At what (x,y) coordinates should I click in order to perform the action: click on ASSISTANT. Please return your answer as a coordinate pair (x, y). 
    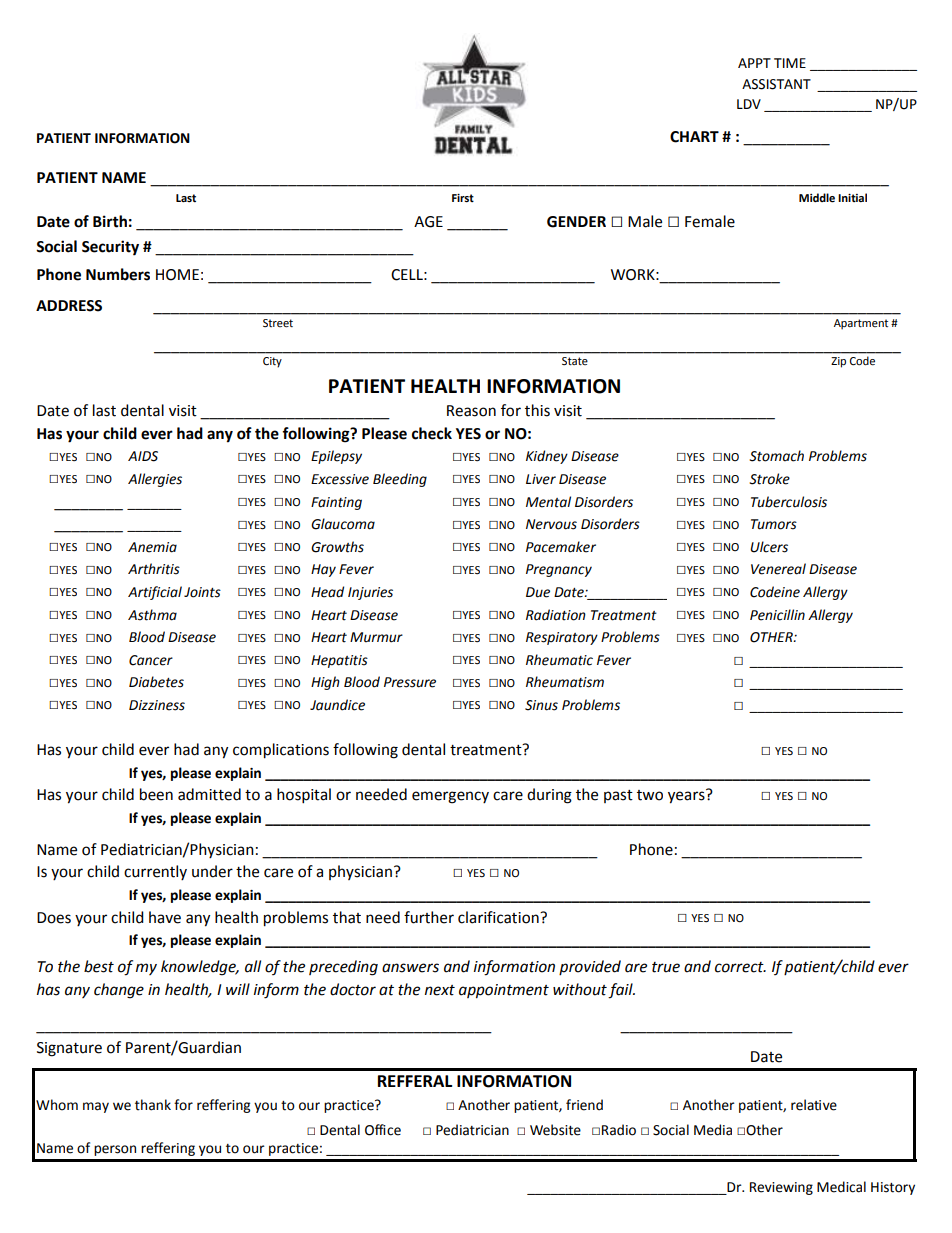
    Looking at the image, I should click on (776, 84).
